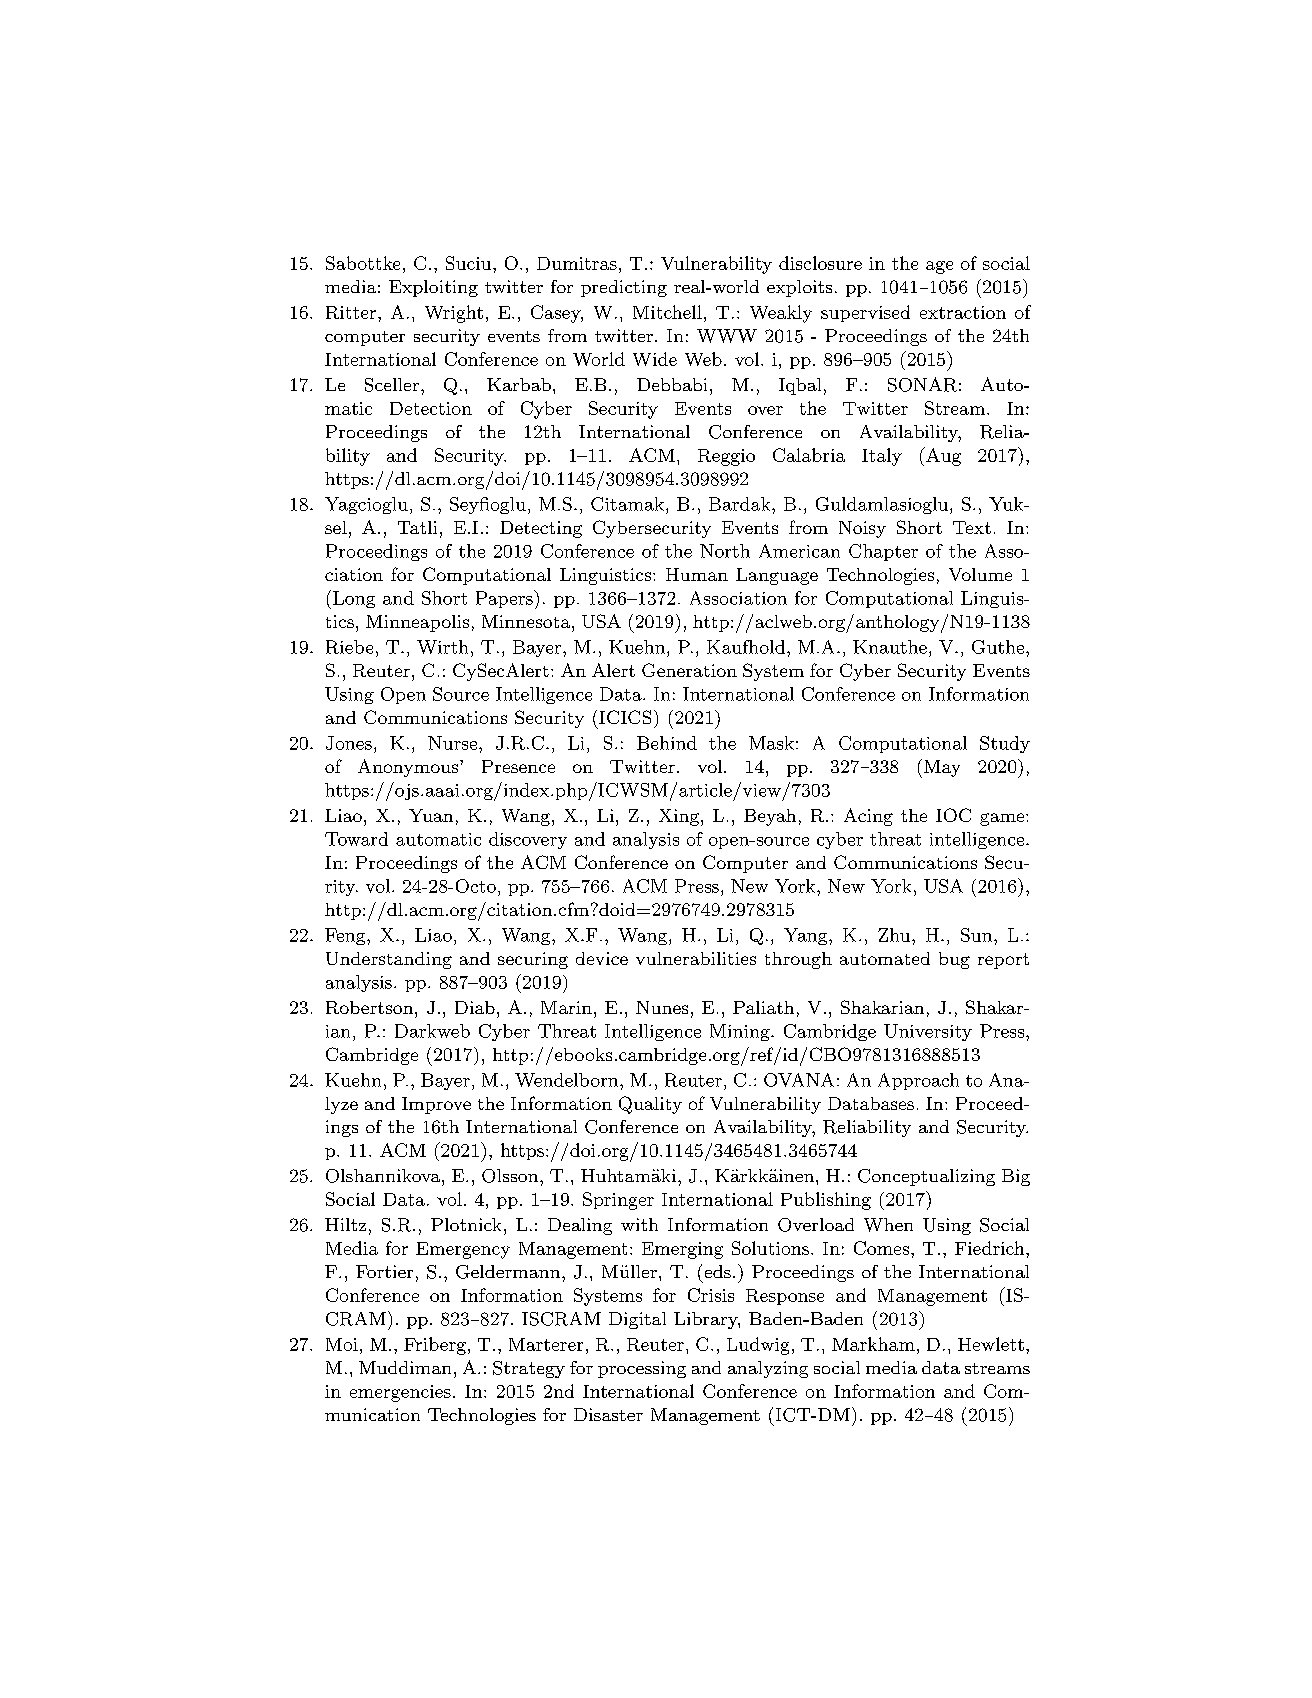 The image size is (1312, 1698). I want to click on IOC, so click(953, 815).
